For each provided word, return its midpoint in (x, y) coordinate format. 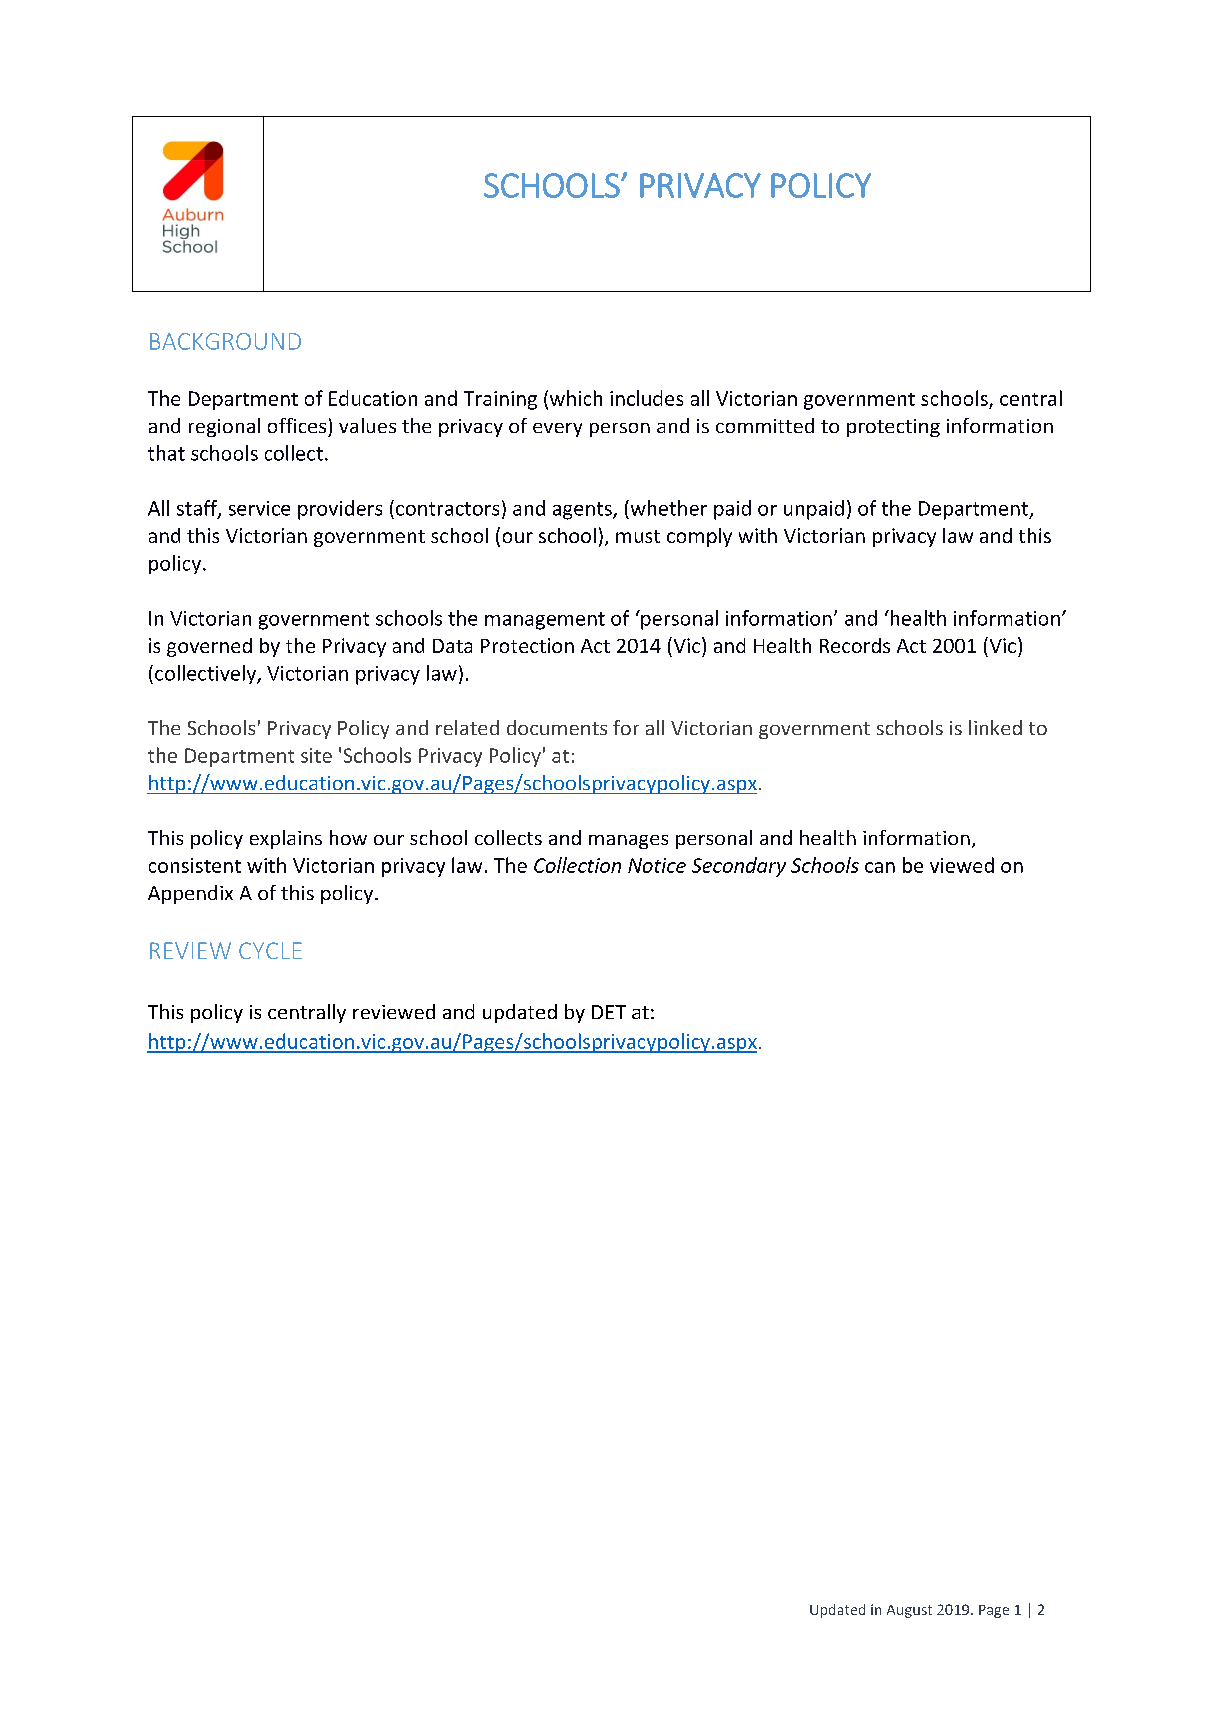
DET (609, 1012)
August (909, 1611)
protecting (893, 428)
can (880, 867)
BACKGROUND (225, 341)
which (574, 399)
